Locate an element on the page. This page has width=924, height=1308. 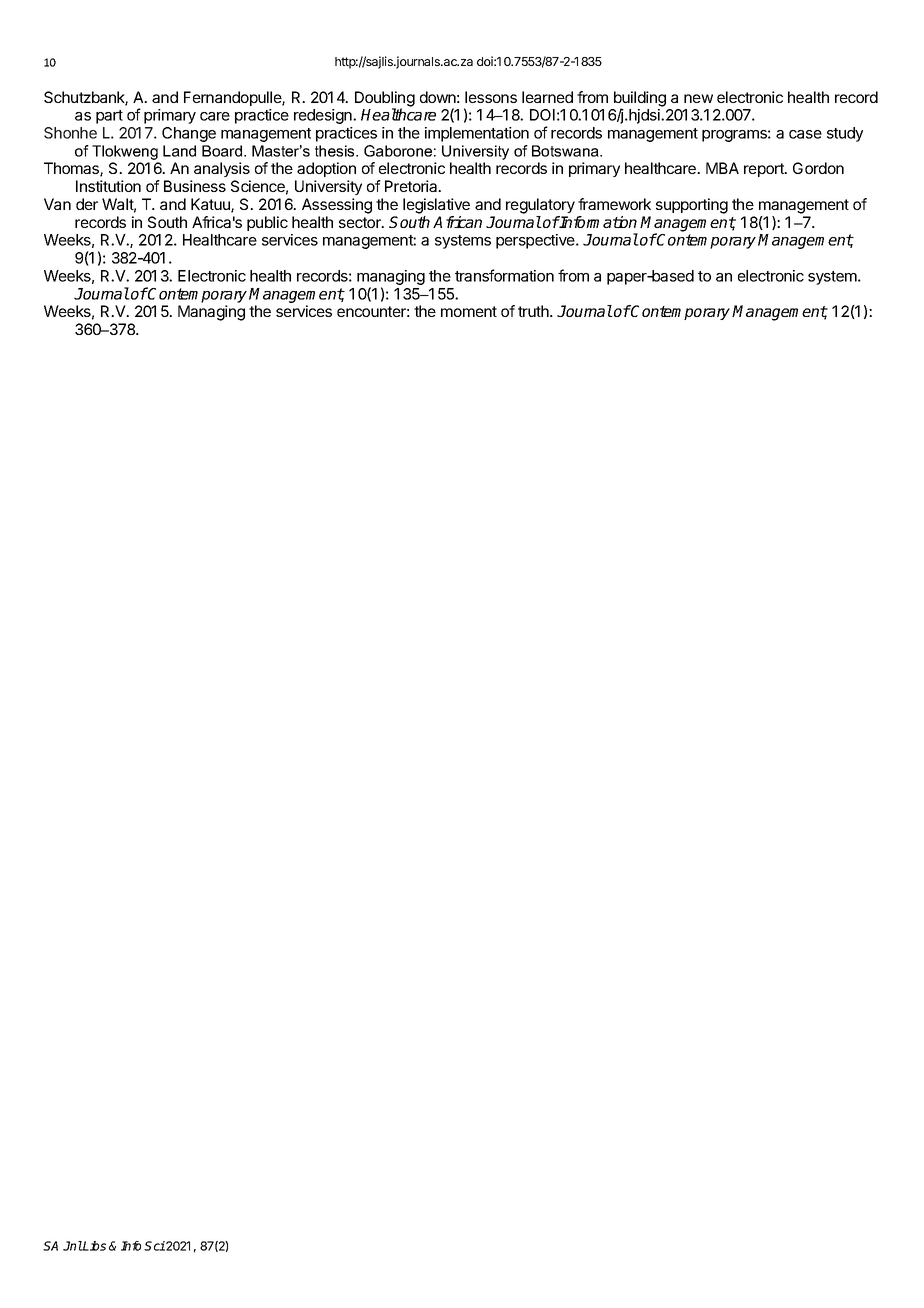
Jnl is located at coordinates (73, 1246).
